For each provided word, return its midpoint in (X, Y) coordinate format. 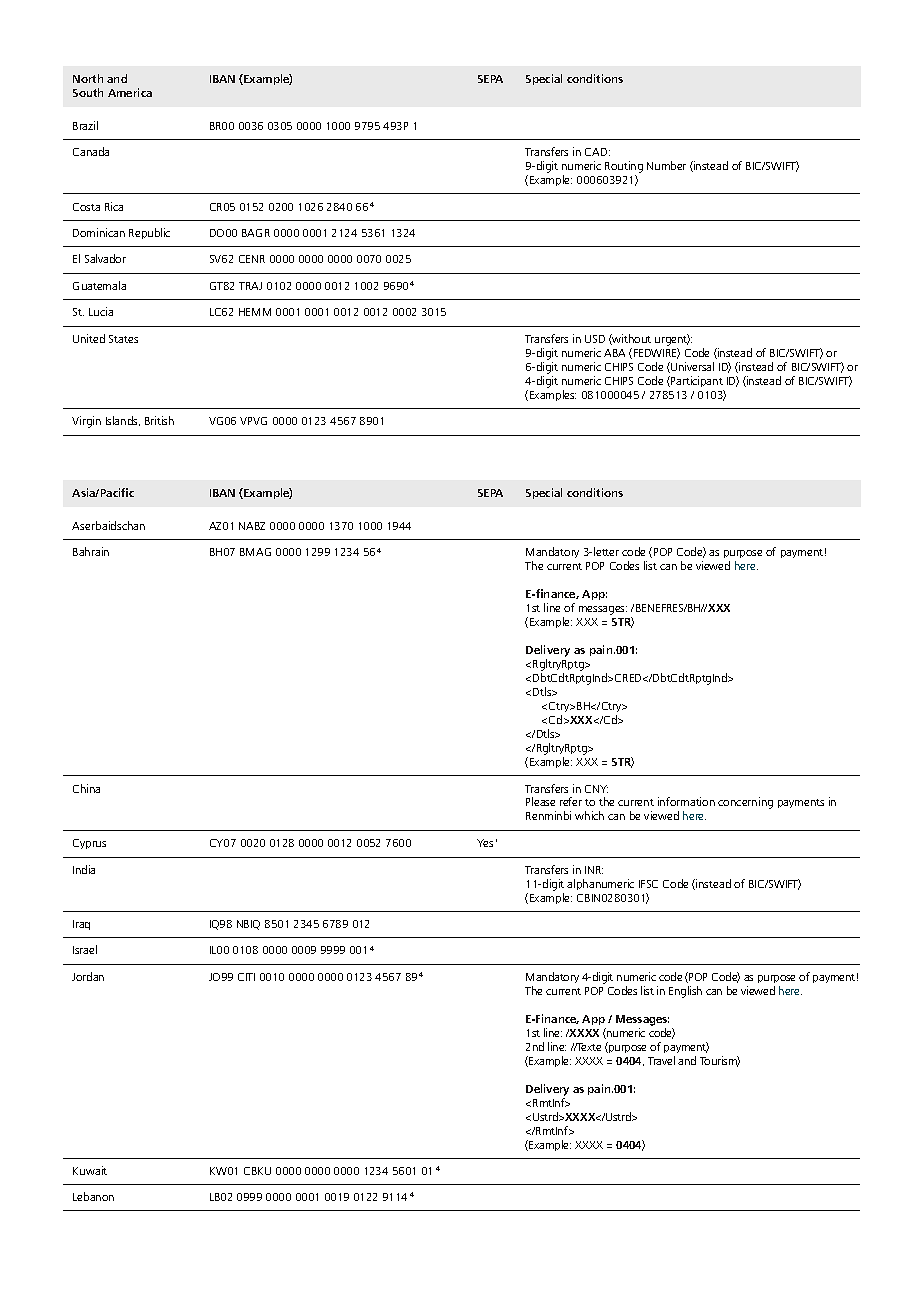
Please (540, 801)
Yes (485, 843)
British (159, 420)
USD (595, 339)
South (88, 92)
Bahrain (91, 551)
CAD (597, 152)
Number (666, 165)
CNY (596, 789)
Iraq (81, 925)
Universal (691, 367)
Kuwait (90, 1170)
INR (594, 870)
